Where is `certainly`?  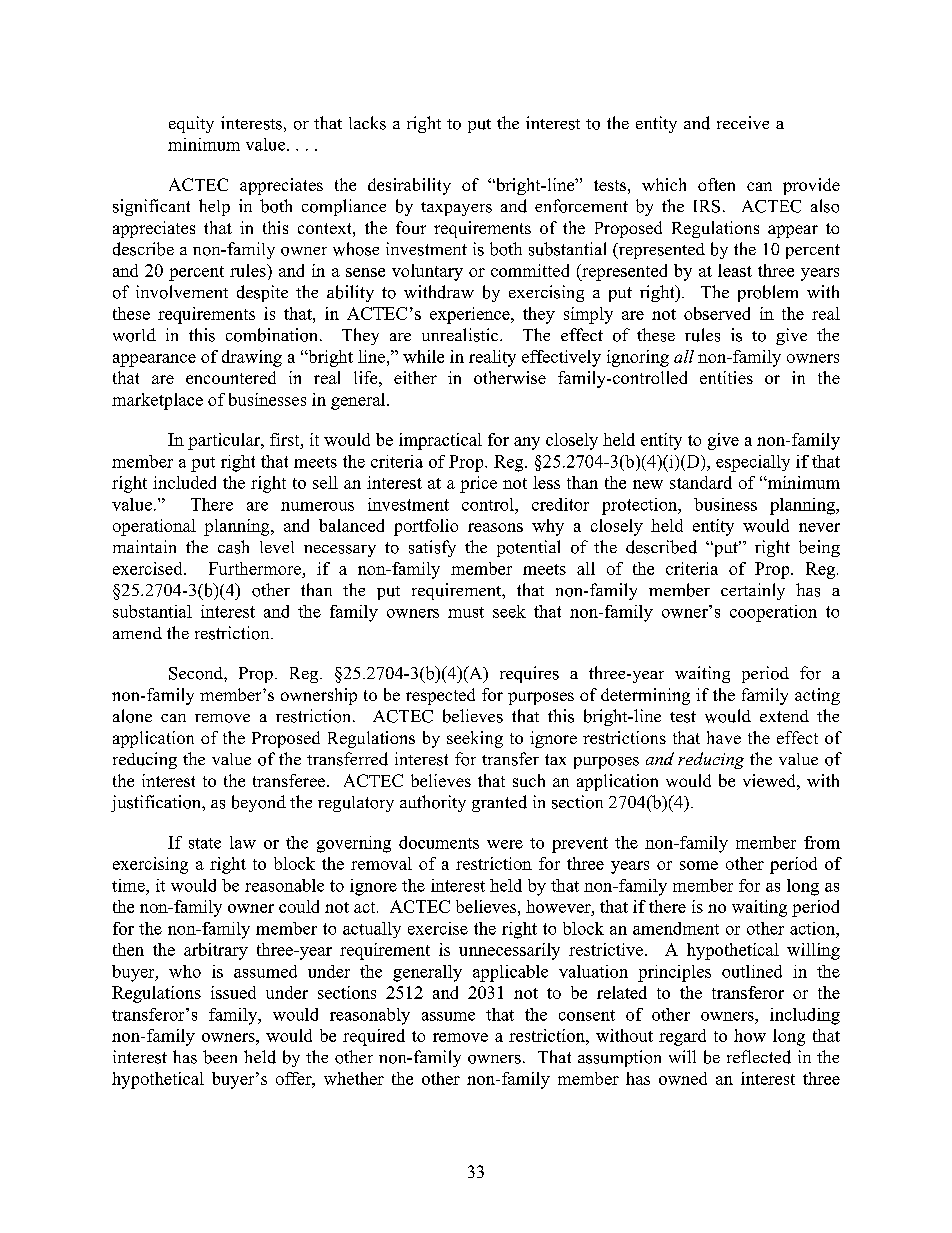
certainly is located at coordinates (753, 591).
